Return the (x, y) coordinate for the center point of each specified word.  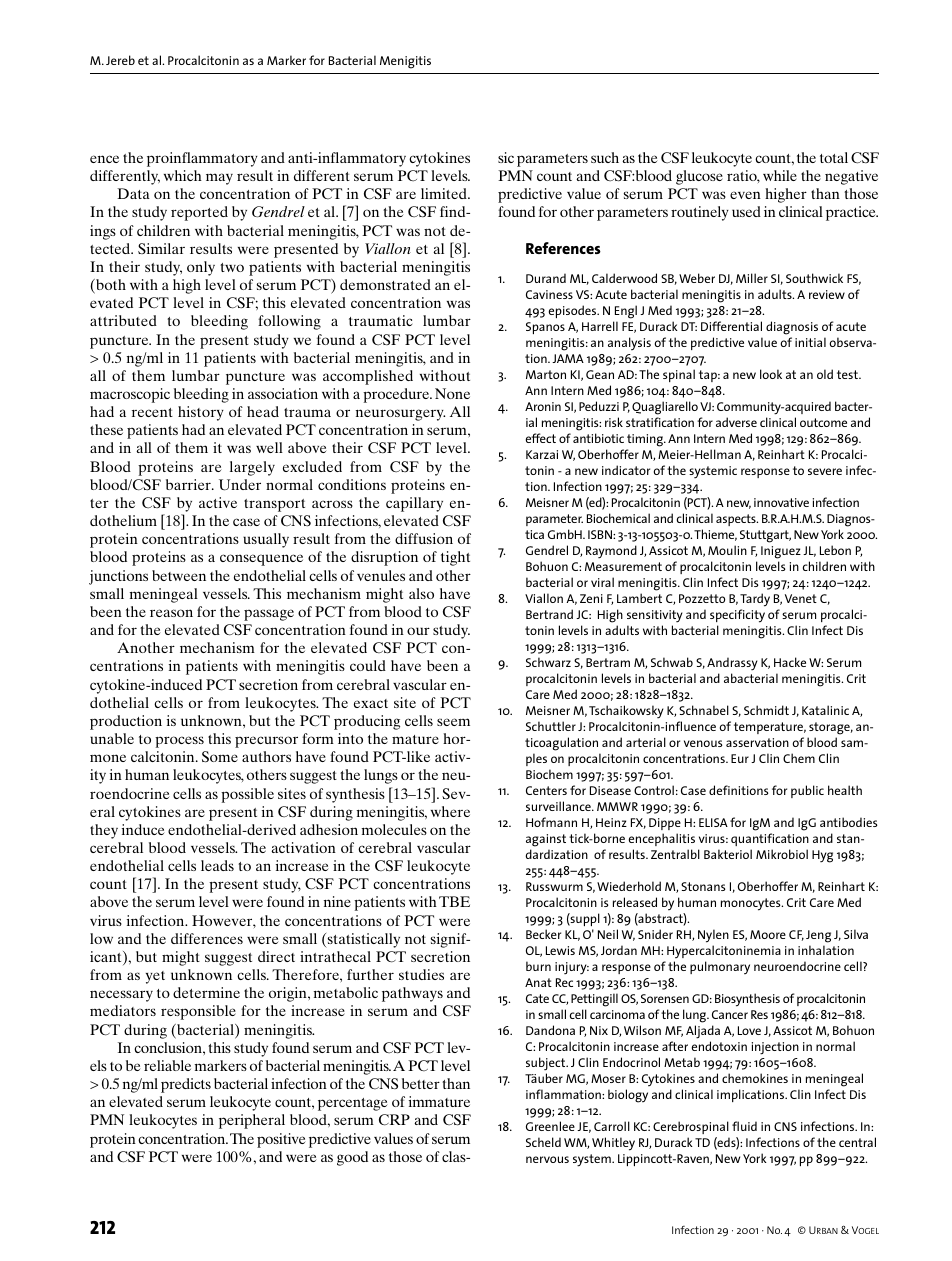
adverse (736, 422)
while (780, 175)
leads (217, 865)
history (201, 413)
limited (445, 193)
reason (171, 613)
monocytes (752, 904)
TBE (454, 901)
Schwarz (548, 662)
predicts (186, 1085)
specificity (737, 616)
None (452, 393)
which (183, 175)
